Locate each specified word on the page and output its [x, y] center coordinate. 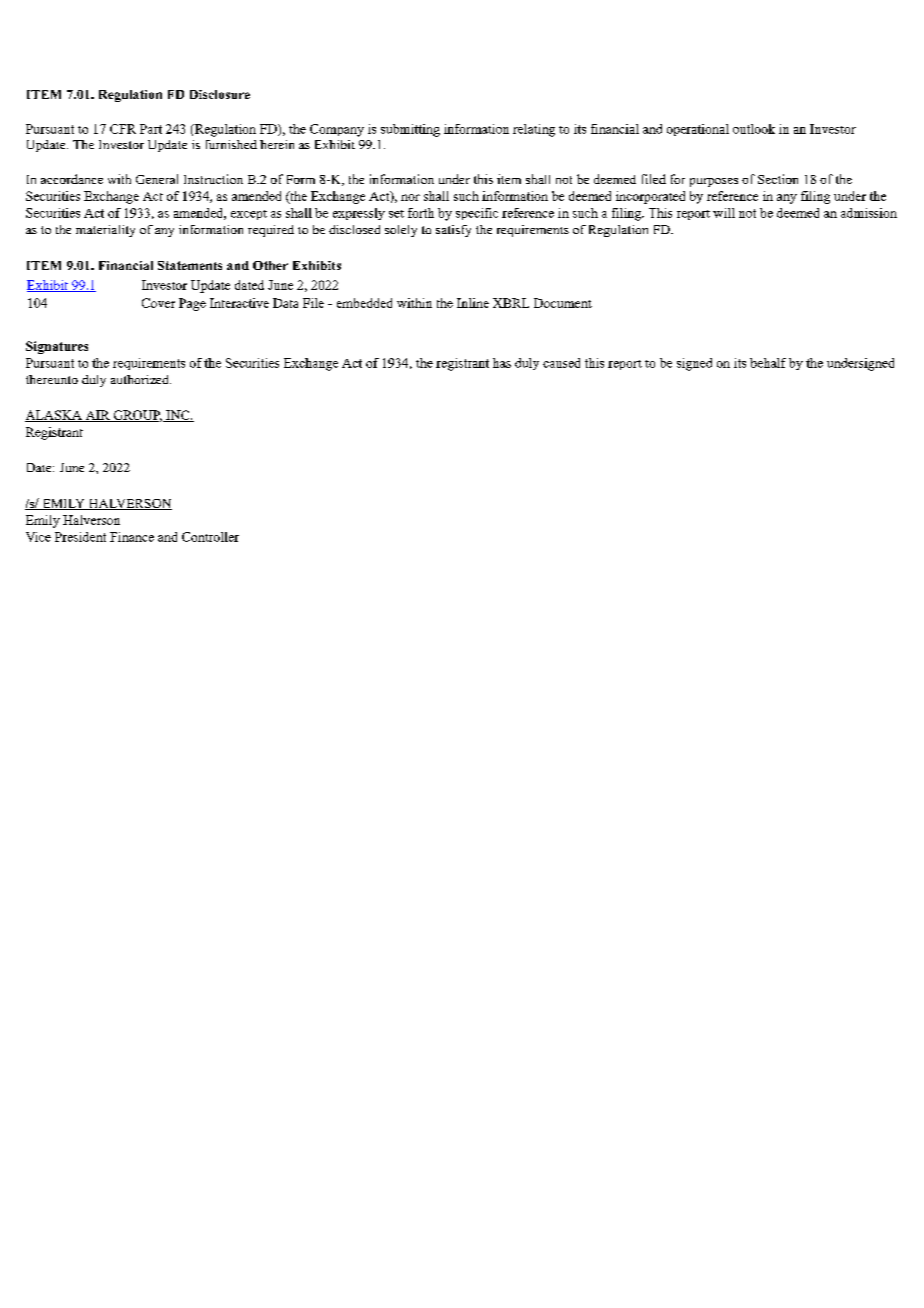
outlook [754, 129]
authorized [141, 379]
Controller [210, 537]
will [724, 213]
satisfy [453, 231]
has [502, 363]
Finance [132, 537]
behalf [768, 363]
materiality [105, 231]
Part [151, 129]
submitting [410, 130]
